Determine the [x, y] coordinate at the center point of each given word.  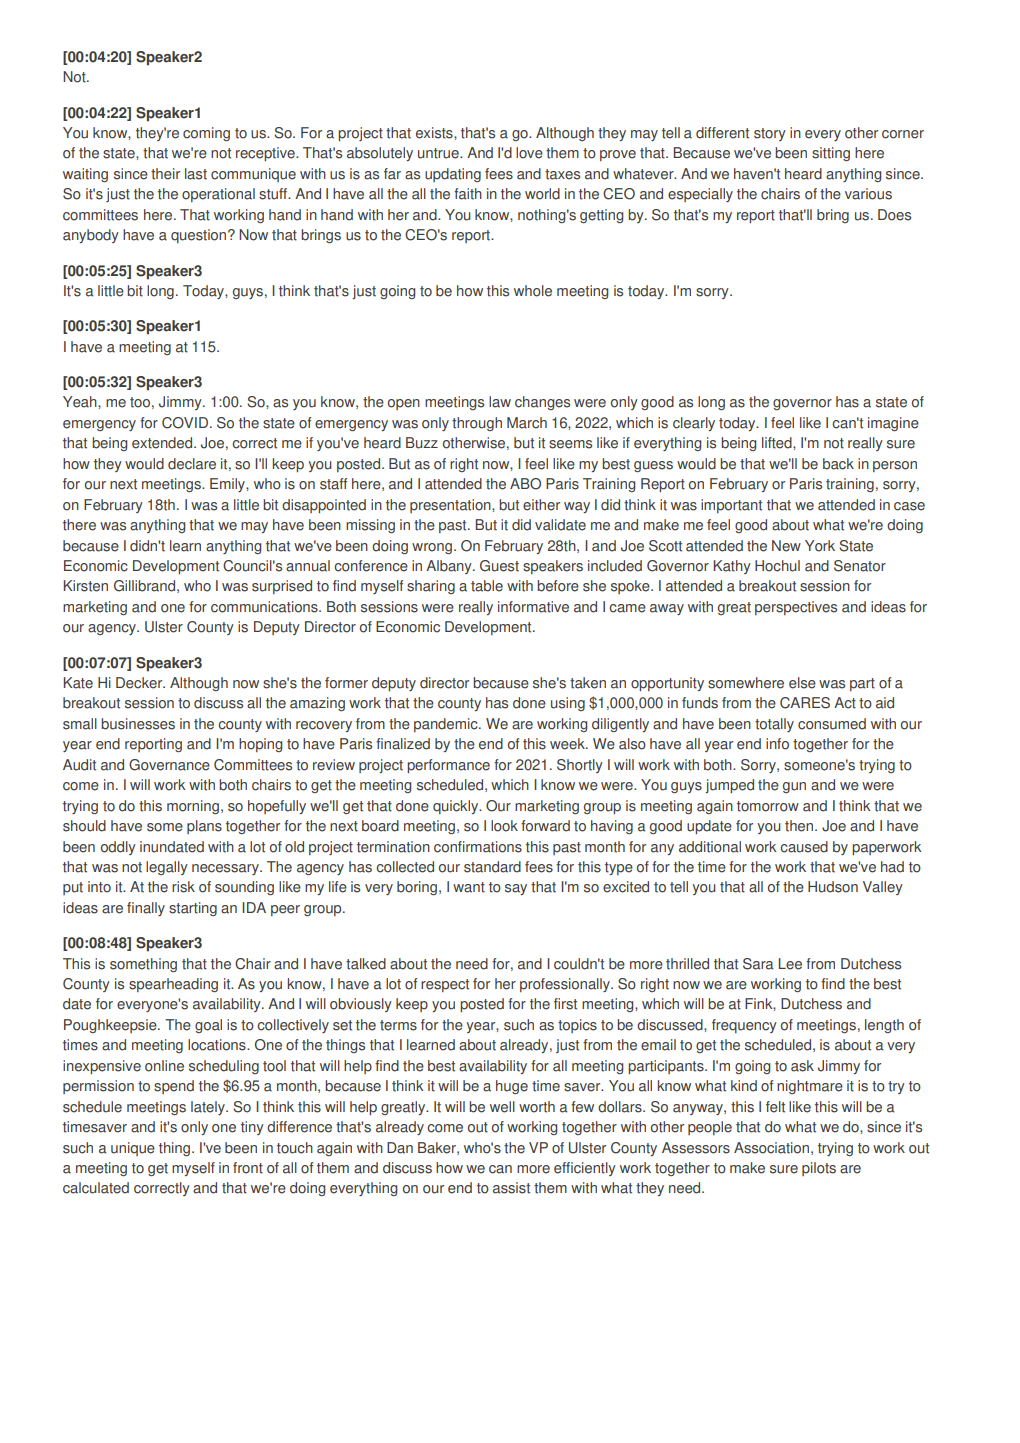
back [838, 464]
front [248, 1168]
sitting [831, 154]
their [165, 174]
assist [511, 1188]
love [529, 153]
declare [192, 464]
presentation [451, 506]
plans [204, 827]
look [504, 826]
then [800, 826]
